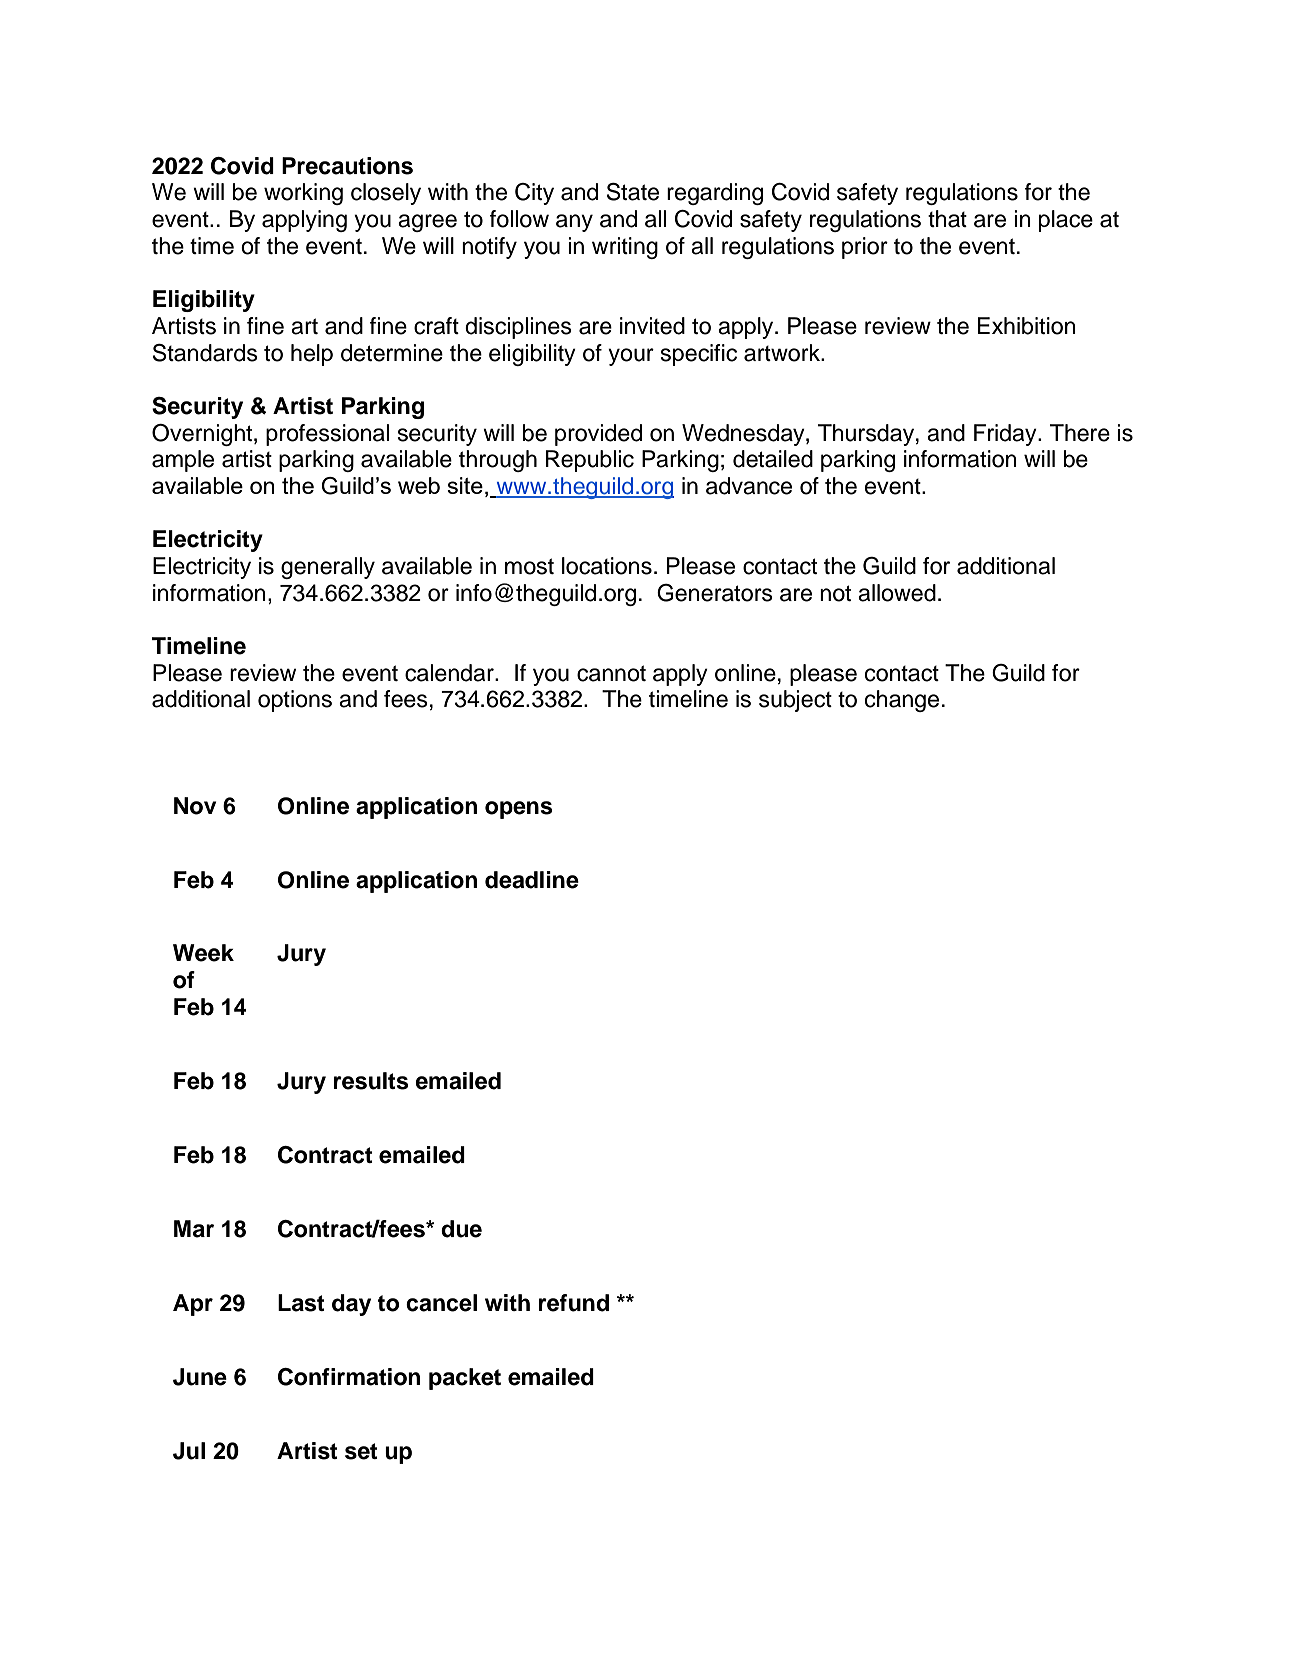  Describe the element at coordinates (303, 194) in the document. I see `working` at that location.
